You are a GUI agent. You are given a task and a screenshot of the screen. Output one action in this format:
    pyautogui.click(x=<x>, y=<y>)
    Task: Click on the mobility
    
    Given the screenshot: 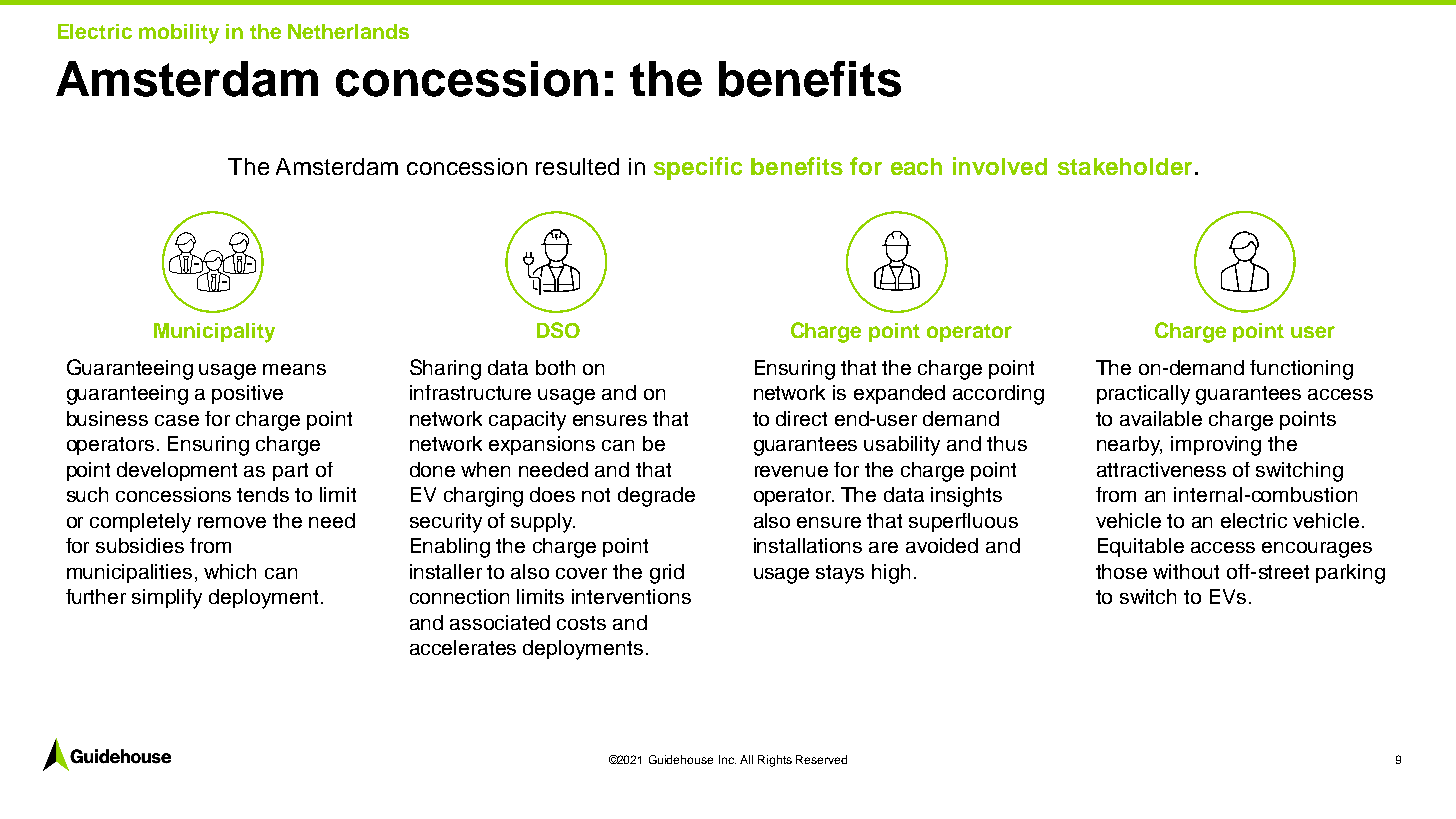 What is the action you would take?
    pyautogui.click(x=179, y=34)
